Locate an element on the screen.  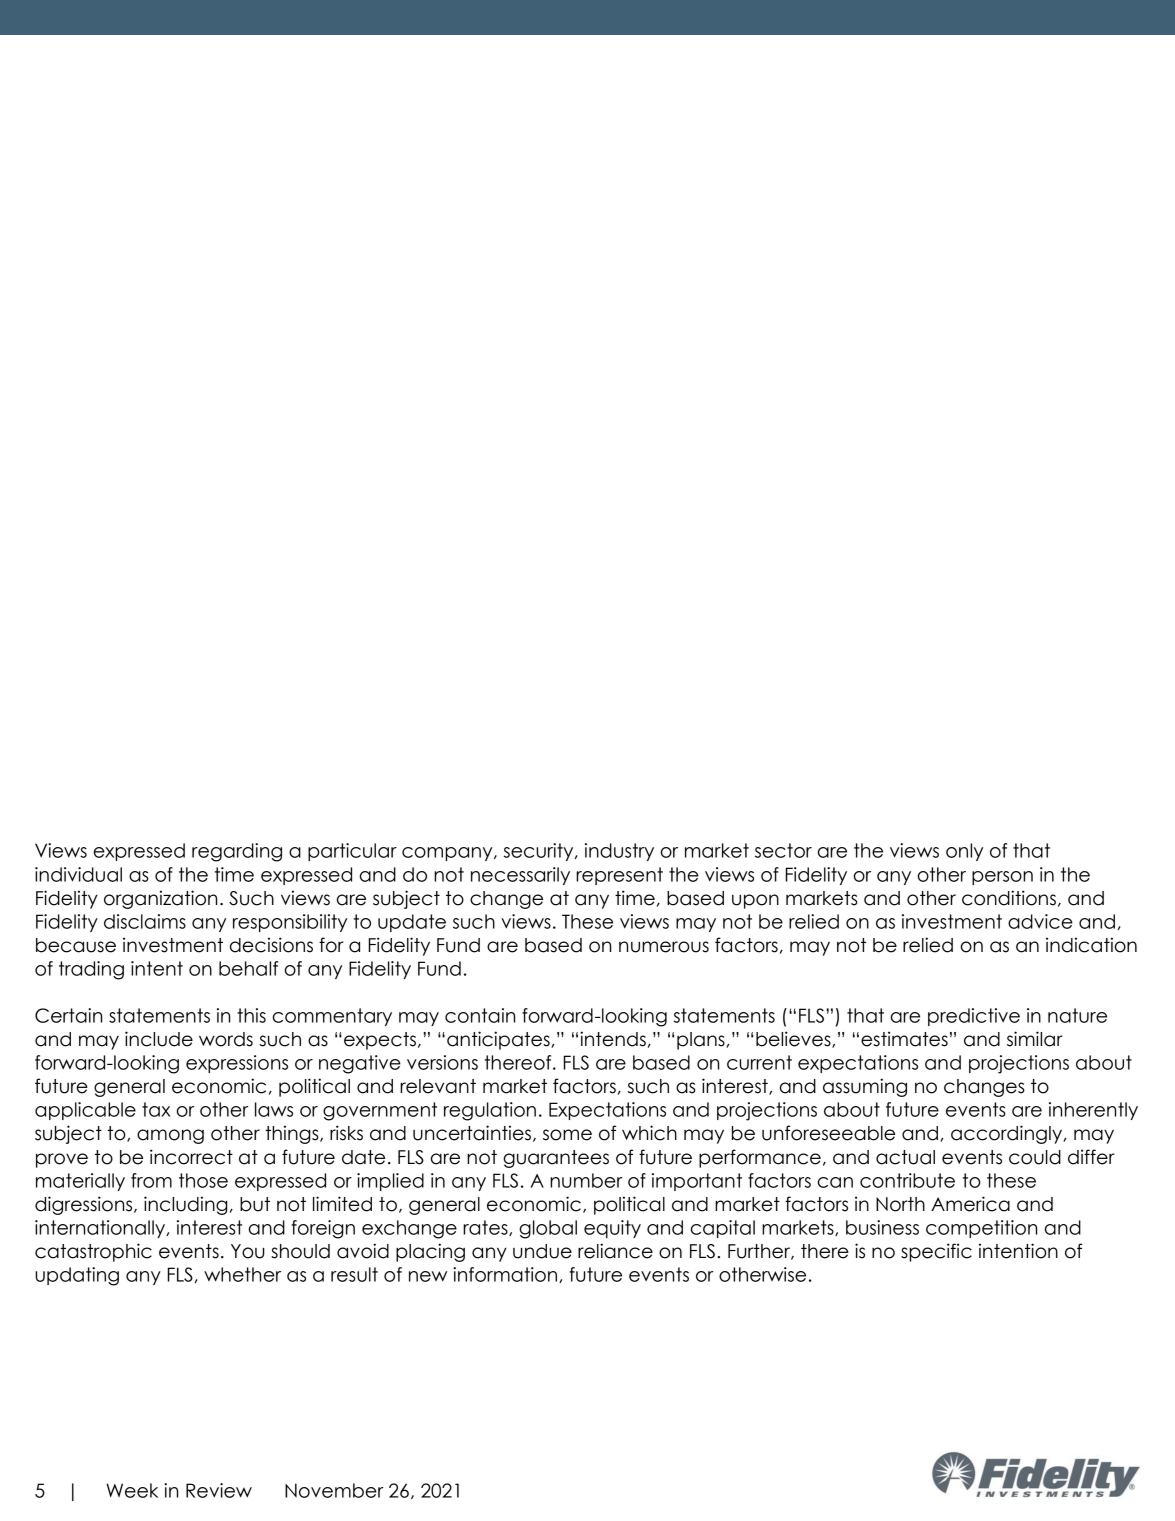
specific is located at coordinates (936, 1252).
